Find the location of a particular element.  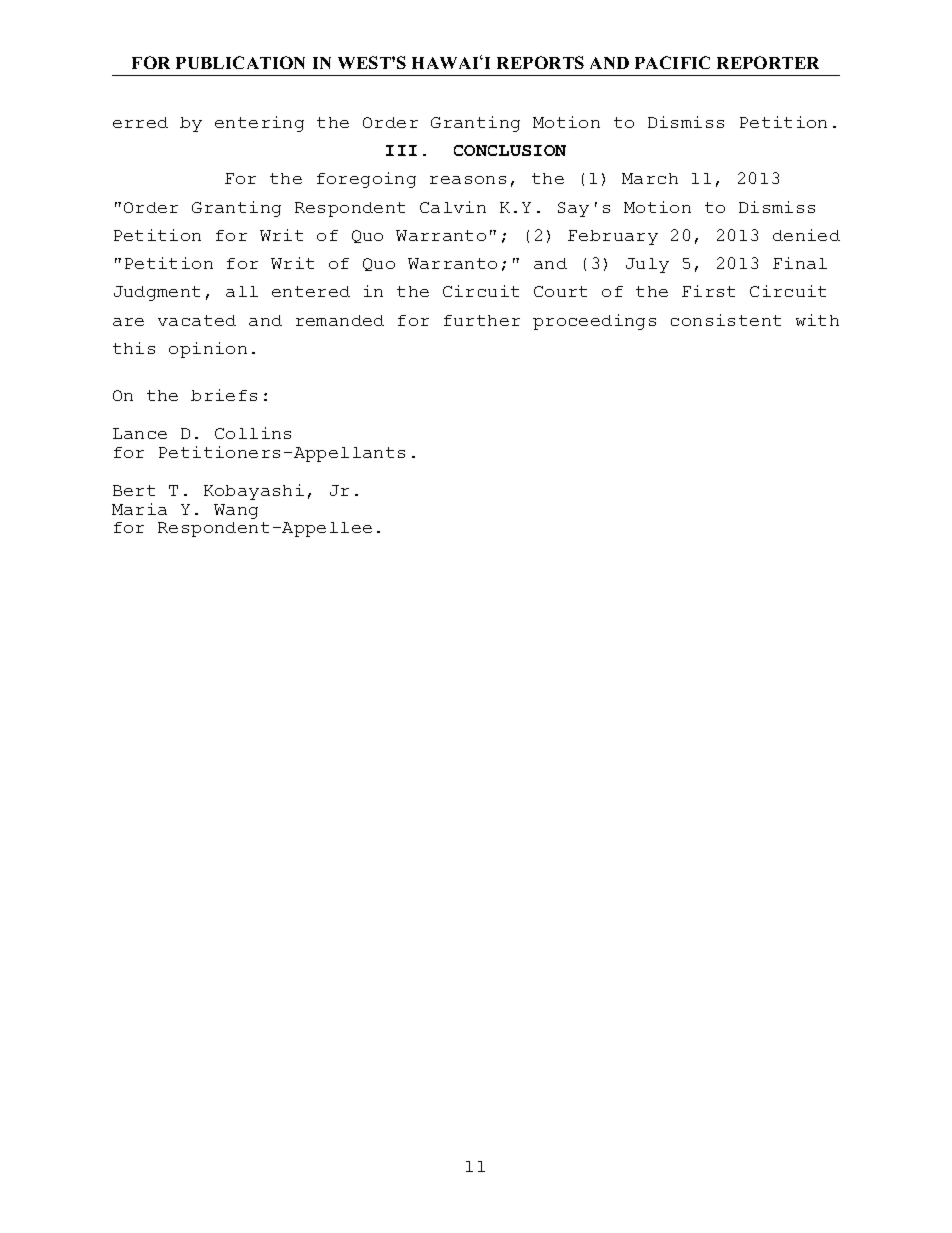

REPORTS is located at coordinates (540, 62).
